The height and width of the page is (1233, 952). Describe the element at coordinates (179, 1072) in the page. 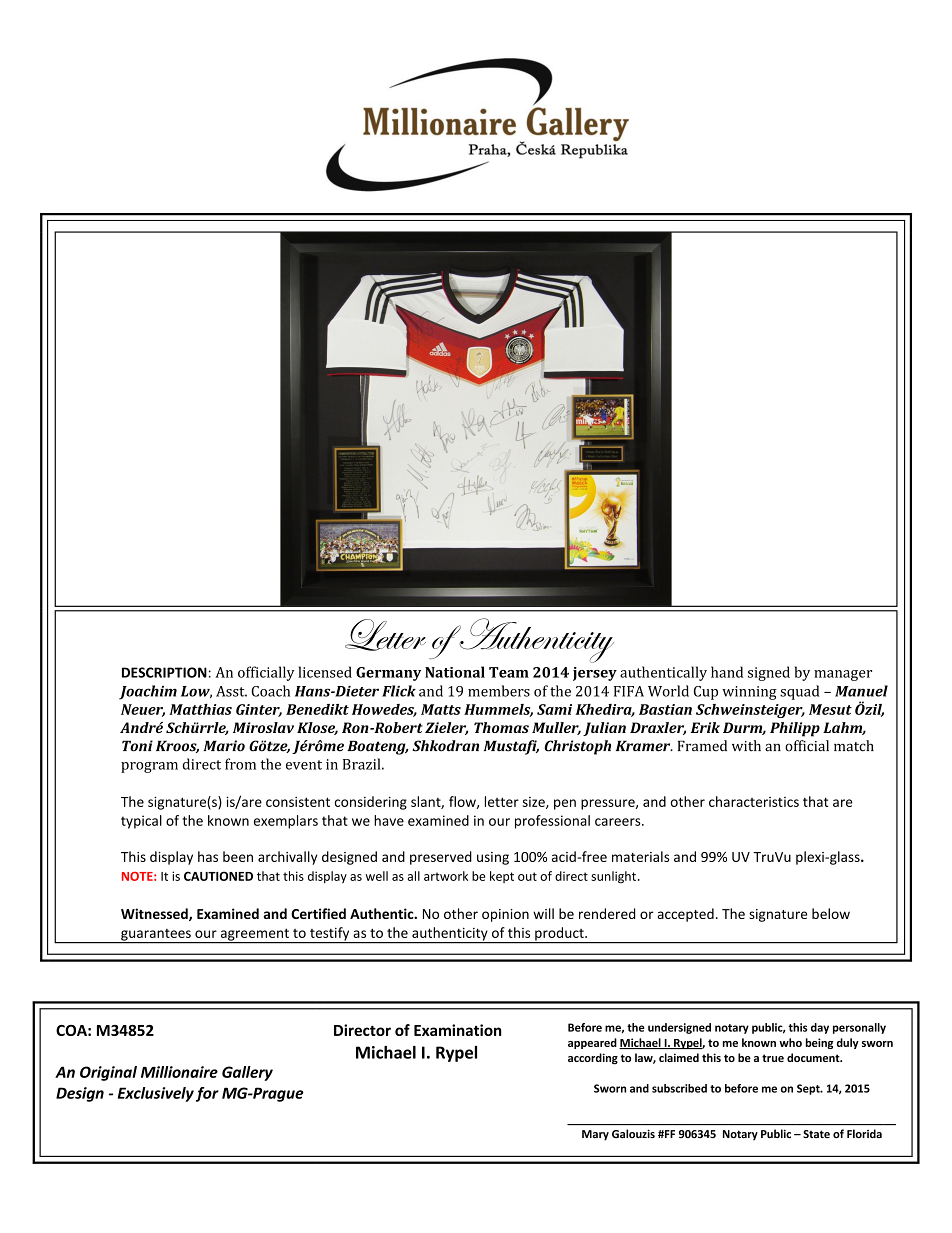

I see `Millionaire` at that location.
